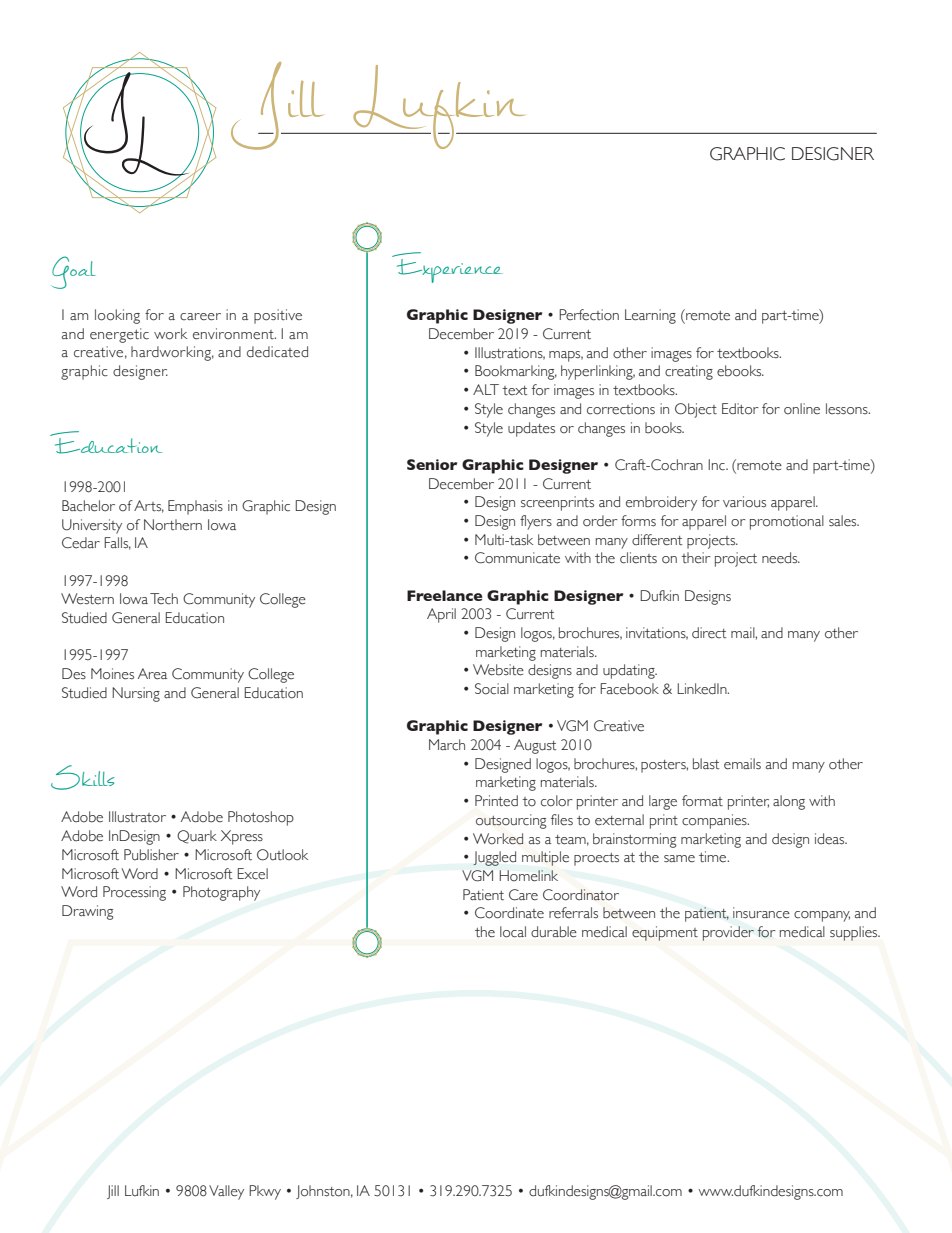  What do you see at coordinates (650, 316) in the image?
I see `Learning` at bounding box center [650, 316].
